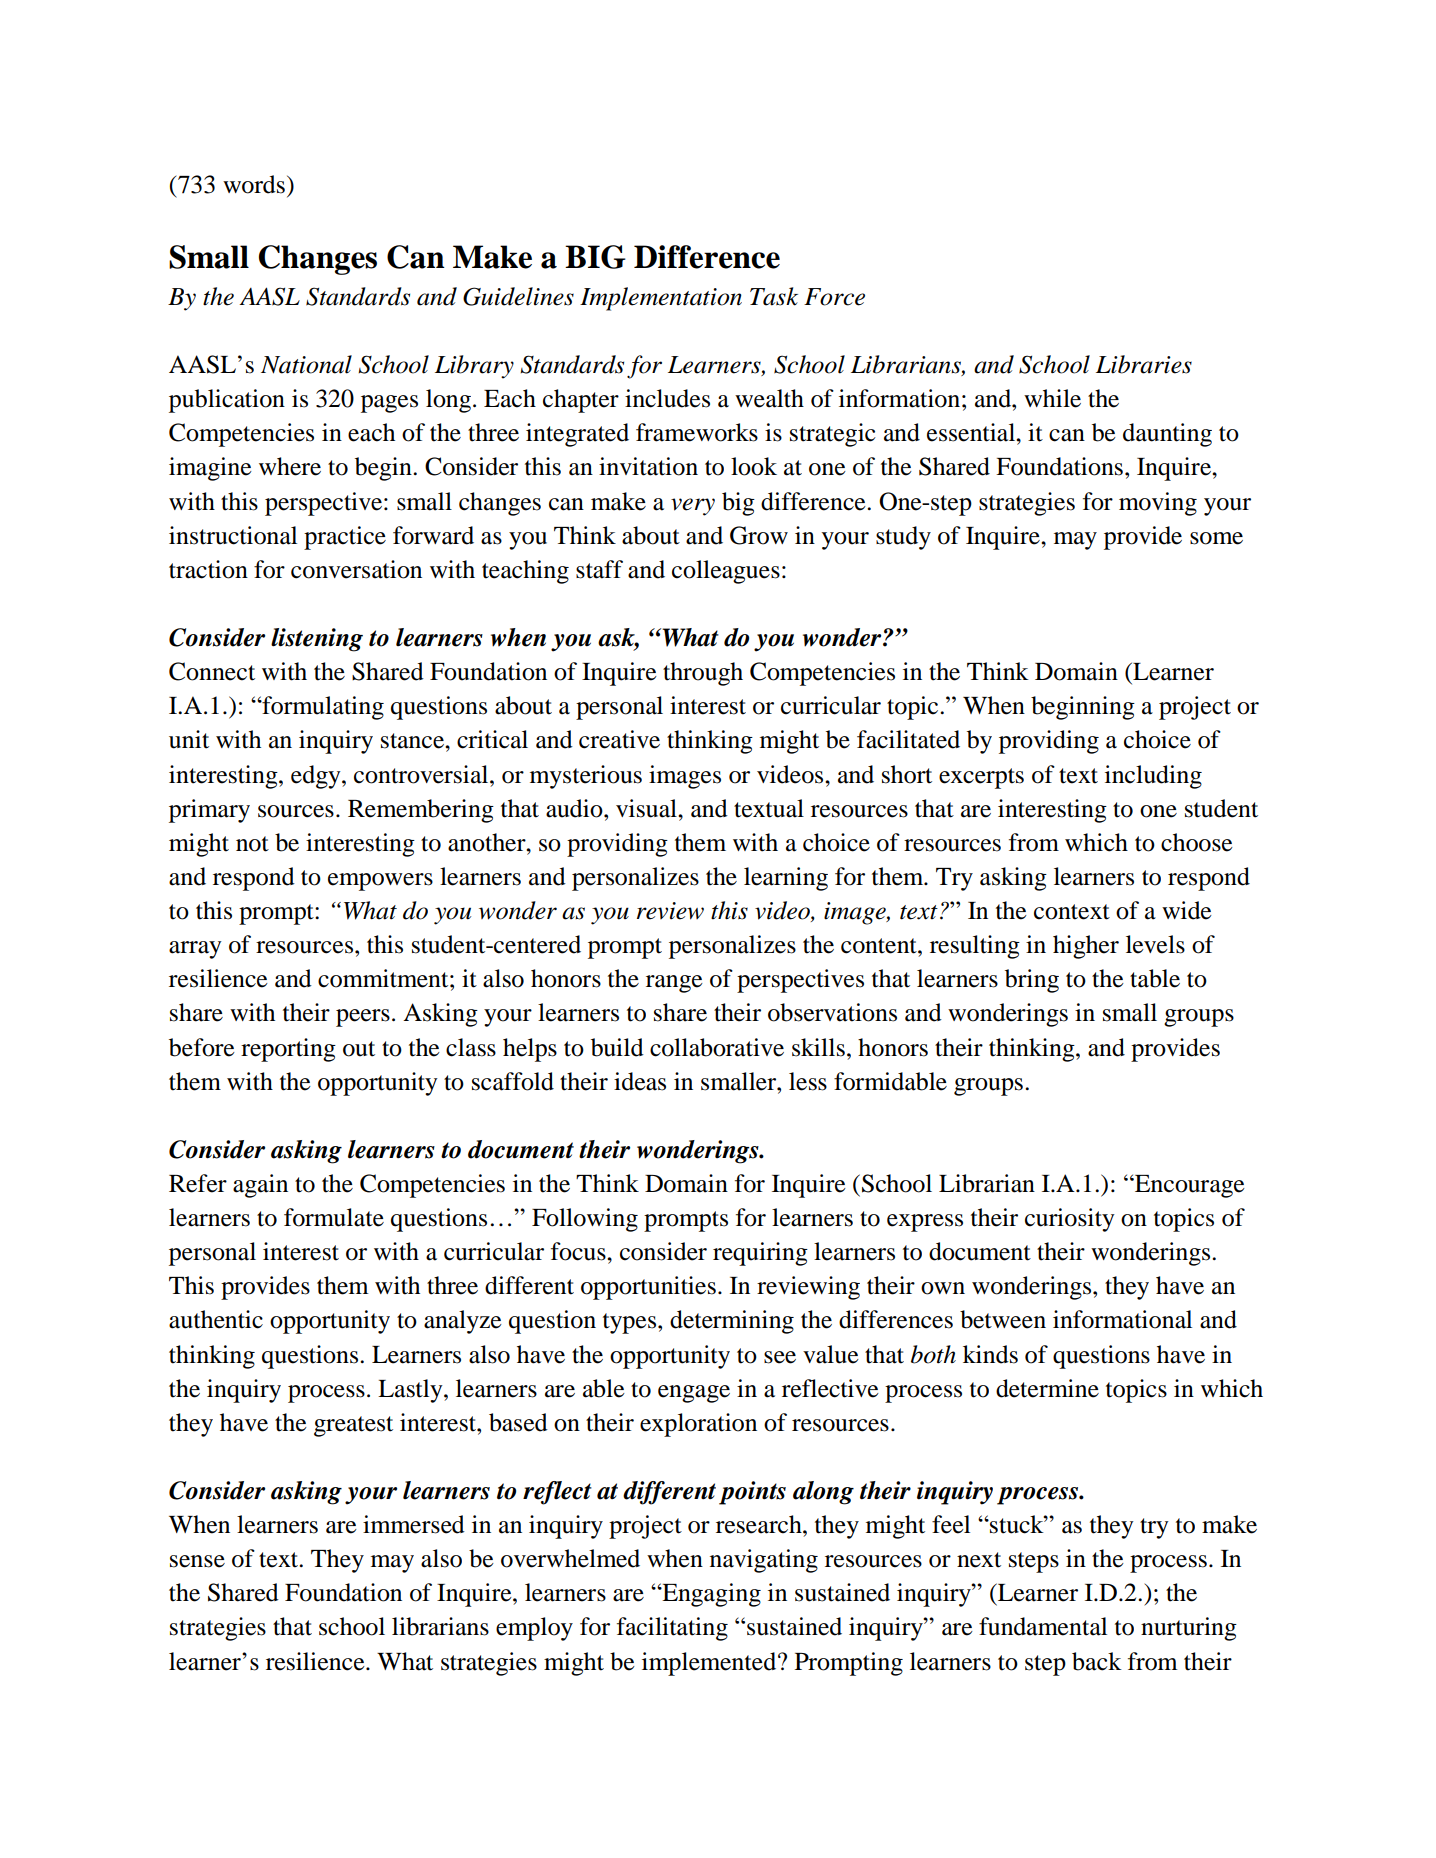  Describe the element at coordinates (661, 299) in the screenshot. I see `Implementation` at that location.
